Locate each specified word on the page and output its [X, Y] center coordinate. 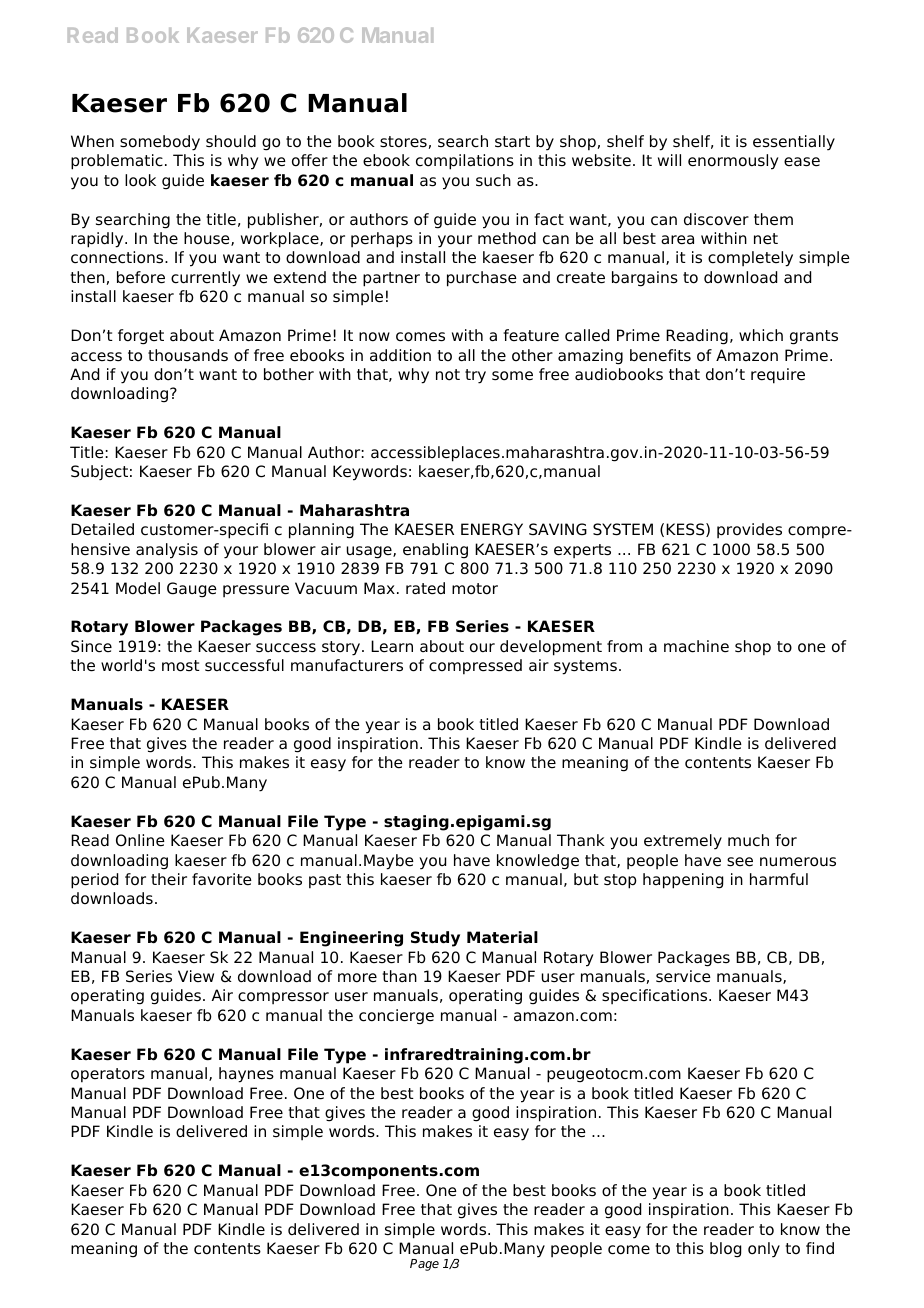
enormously [733, 162]
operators [108, 1075]
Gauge [192, 590]
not [448, 375]
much [748, 840]
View [196, 976]
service [683, 976]
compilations [465, 162]
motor [475, 589]
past [325, 881]
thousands [188, 355]
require [778, 376]
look [140, 180]
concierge [396, 1017]
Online [140, 840]
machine [696, 646]
